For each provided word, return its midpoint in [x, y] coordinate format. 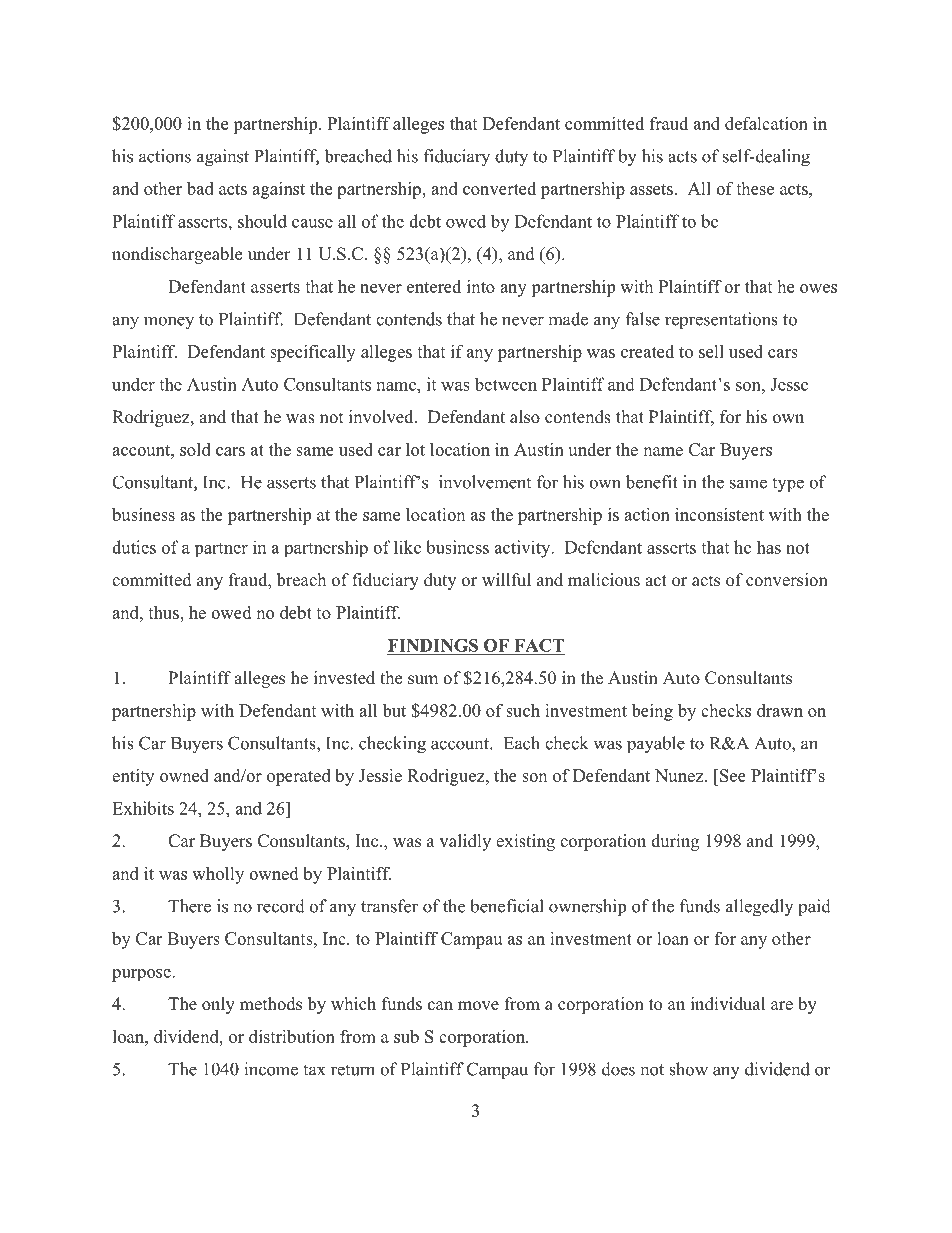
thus [164, 612]
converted [499, 188]
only [218, 1005]
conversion [787, 580]
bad [200, 188]
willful [506, 579]
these [755, 188]
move [478, 1005]
